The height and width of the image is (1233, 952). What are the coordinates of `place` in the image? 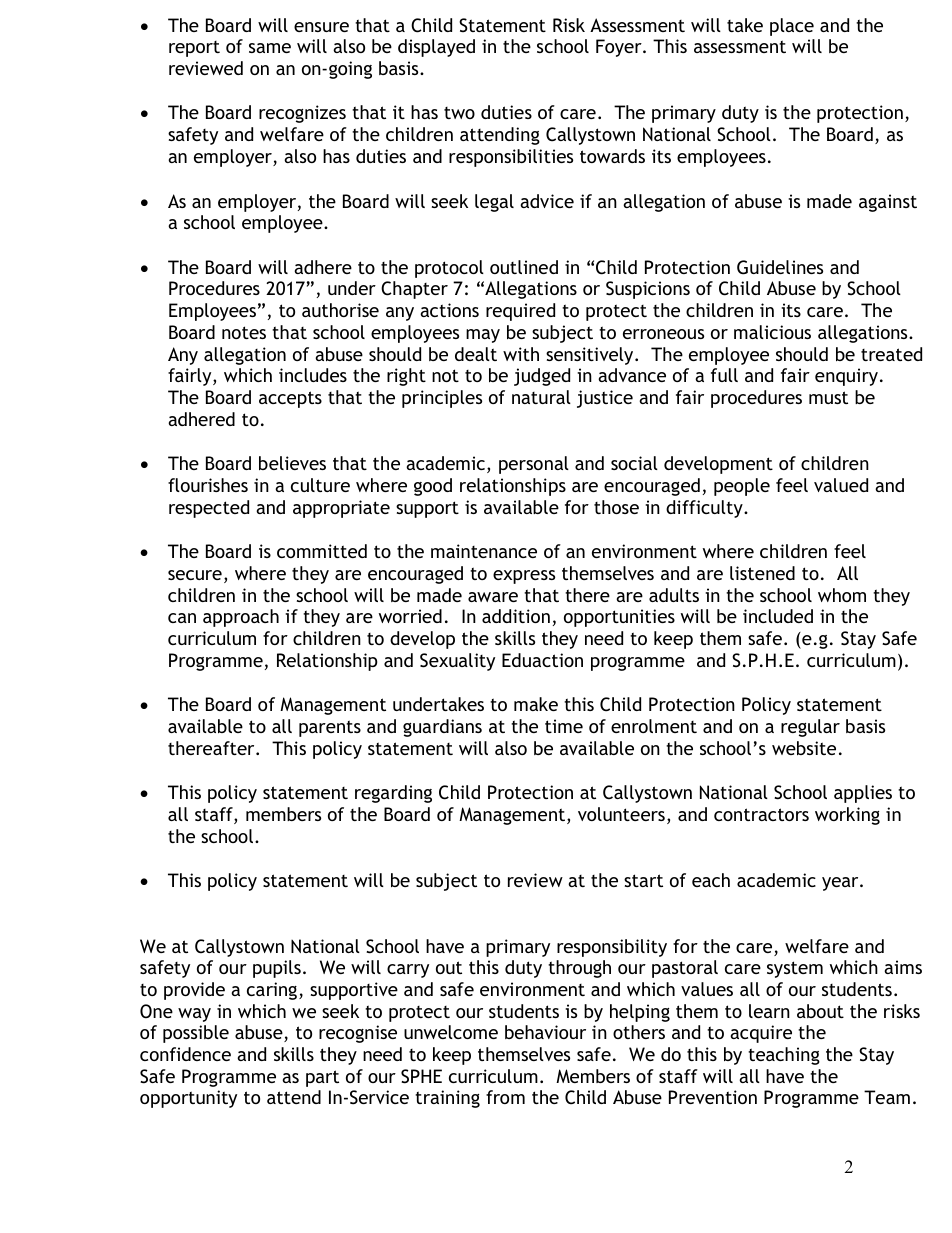 It's located at (792, 27).
